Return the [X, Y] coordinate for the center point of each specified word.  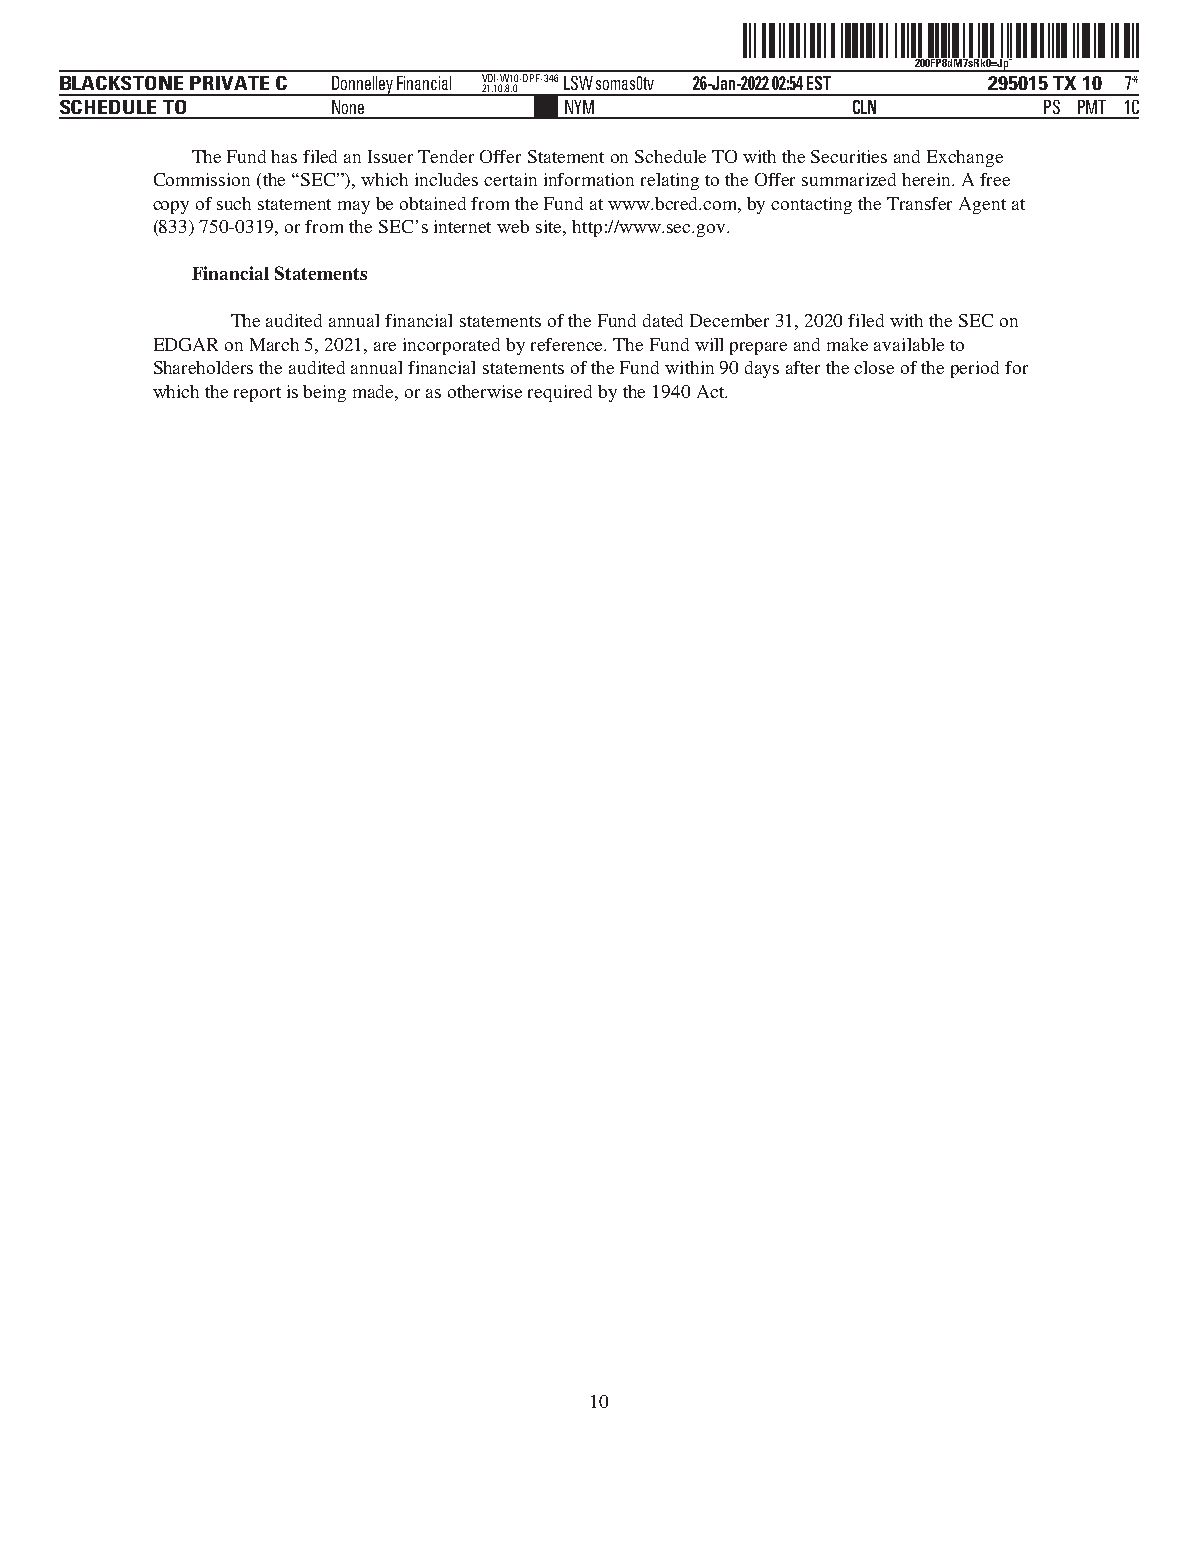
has [284, 156]
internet [462, 226]
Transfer [919, 203]
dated [663, 320]
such [234, 203]
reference [568, 344]
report [257, 394]
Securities [849, 156]
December [729, 320]
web [513, 226]
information [589, 179]
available [909, 344]
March [274, 344]
